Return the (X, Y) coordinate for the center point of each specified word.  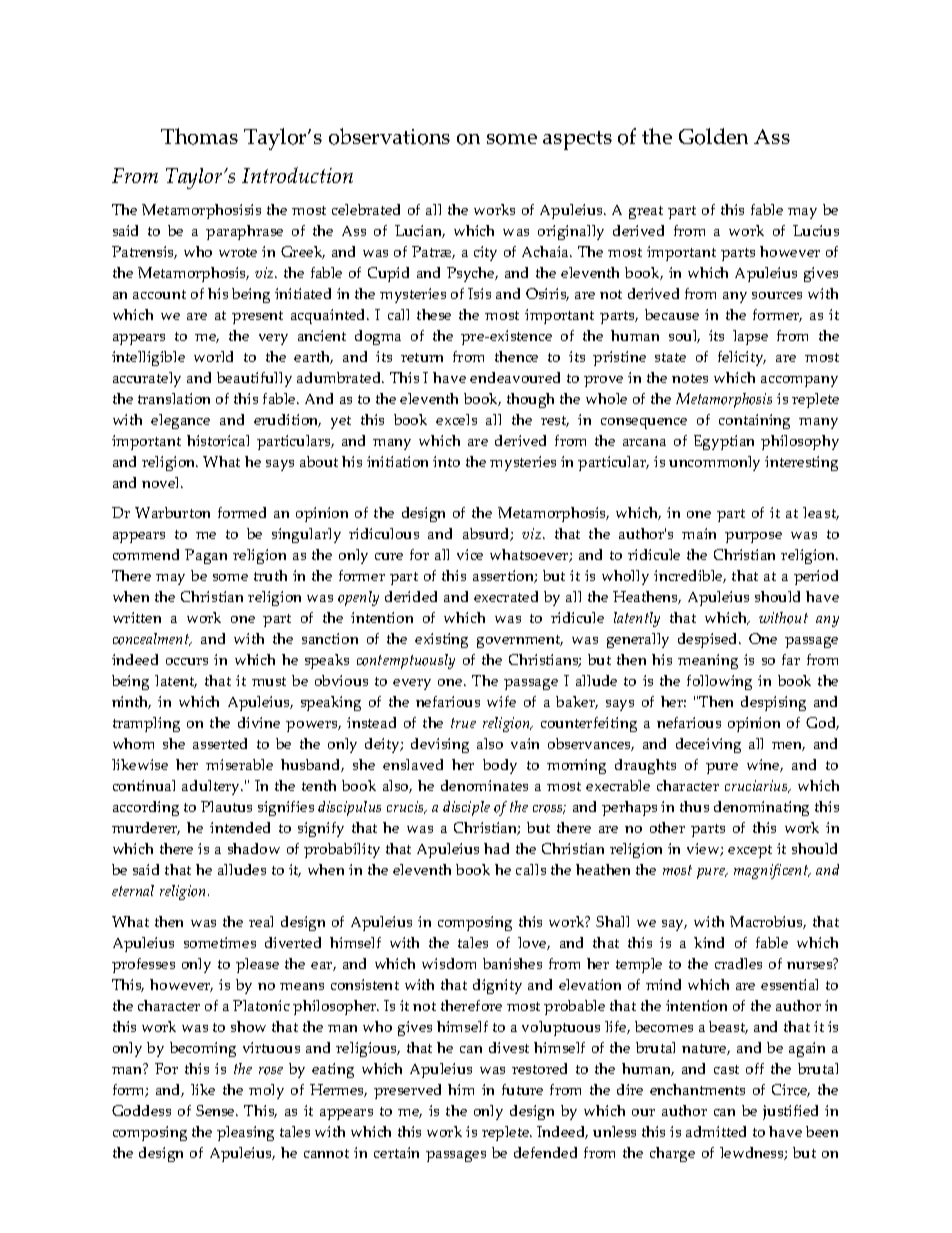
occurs (187, 661)
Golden (713, 136)
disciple (466, 808)
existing (441, 640)
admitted (716, 1131)
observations (389, 136)
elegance (180, 421)
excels (456, 419)
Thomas (199, 136)
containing (754, 421)
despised (709, 640)
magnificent (772, 871)
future (522, 1089)
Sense (216, 1110)
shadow (254, 848)
